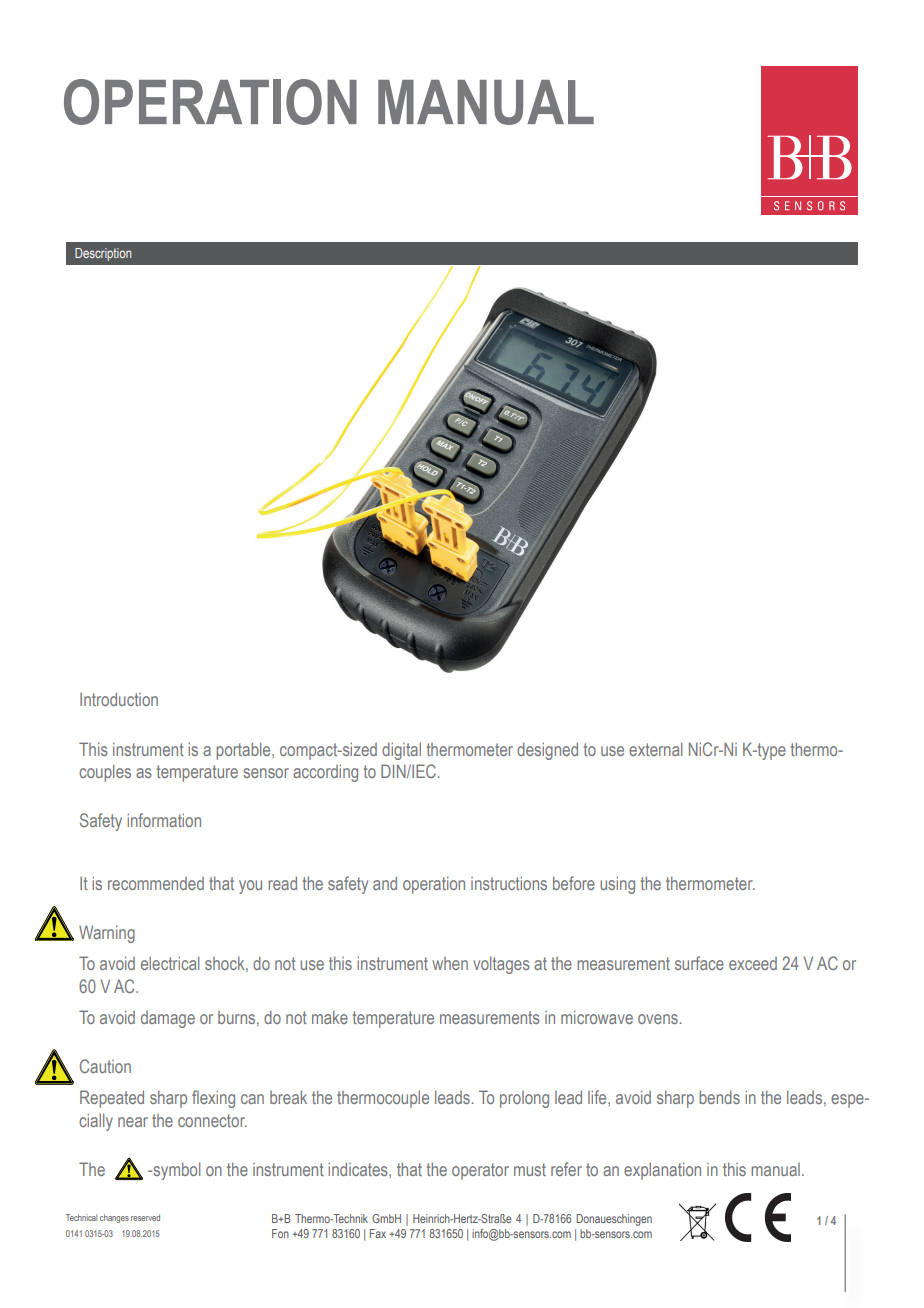 This image has height=1308, width=924. Describe the element at coordinates (378, 1233) in the image. I see `Fax` at that location.
